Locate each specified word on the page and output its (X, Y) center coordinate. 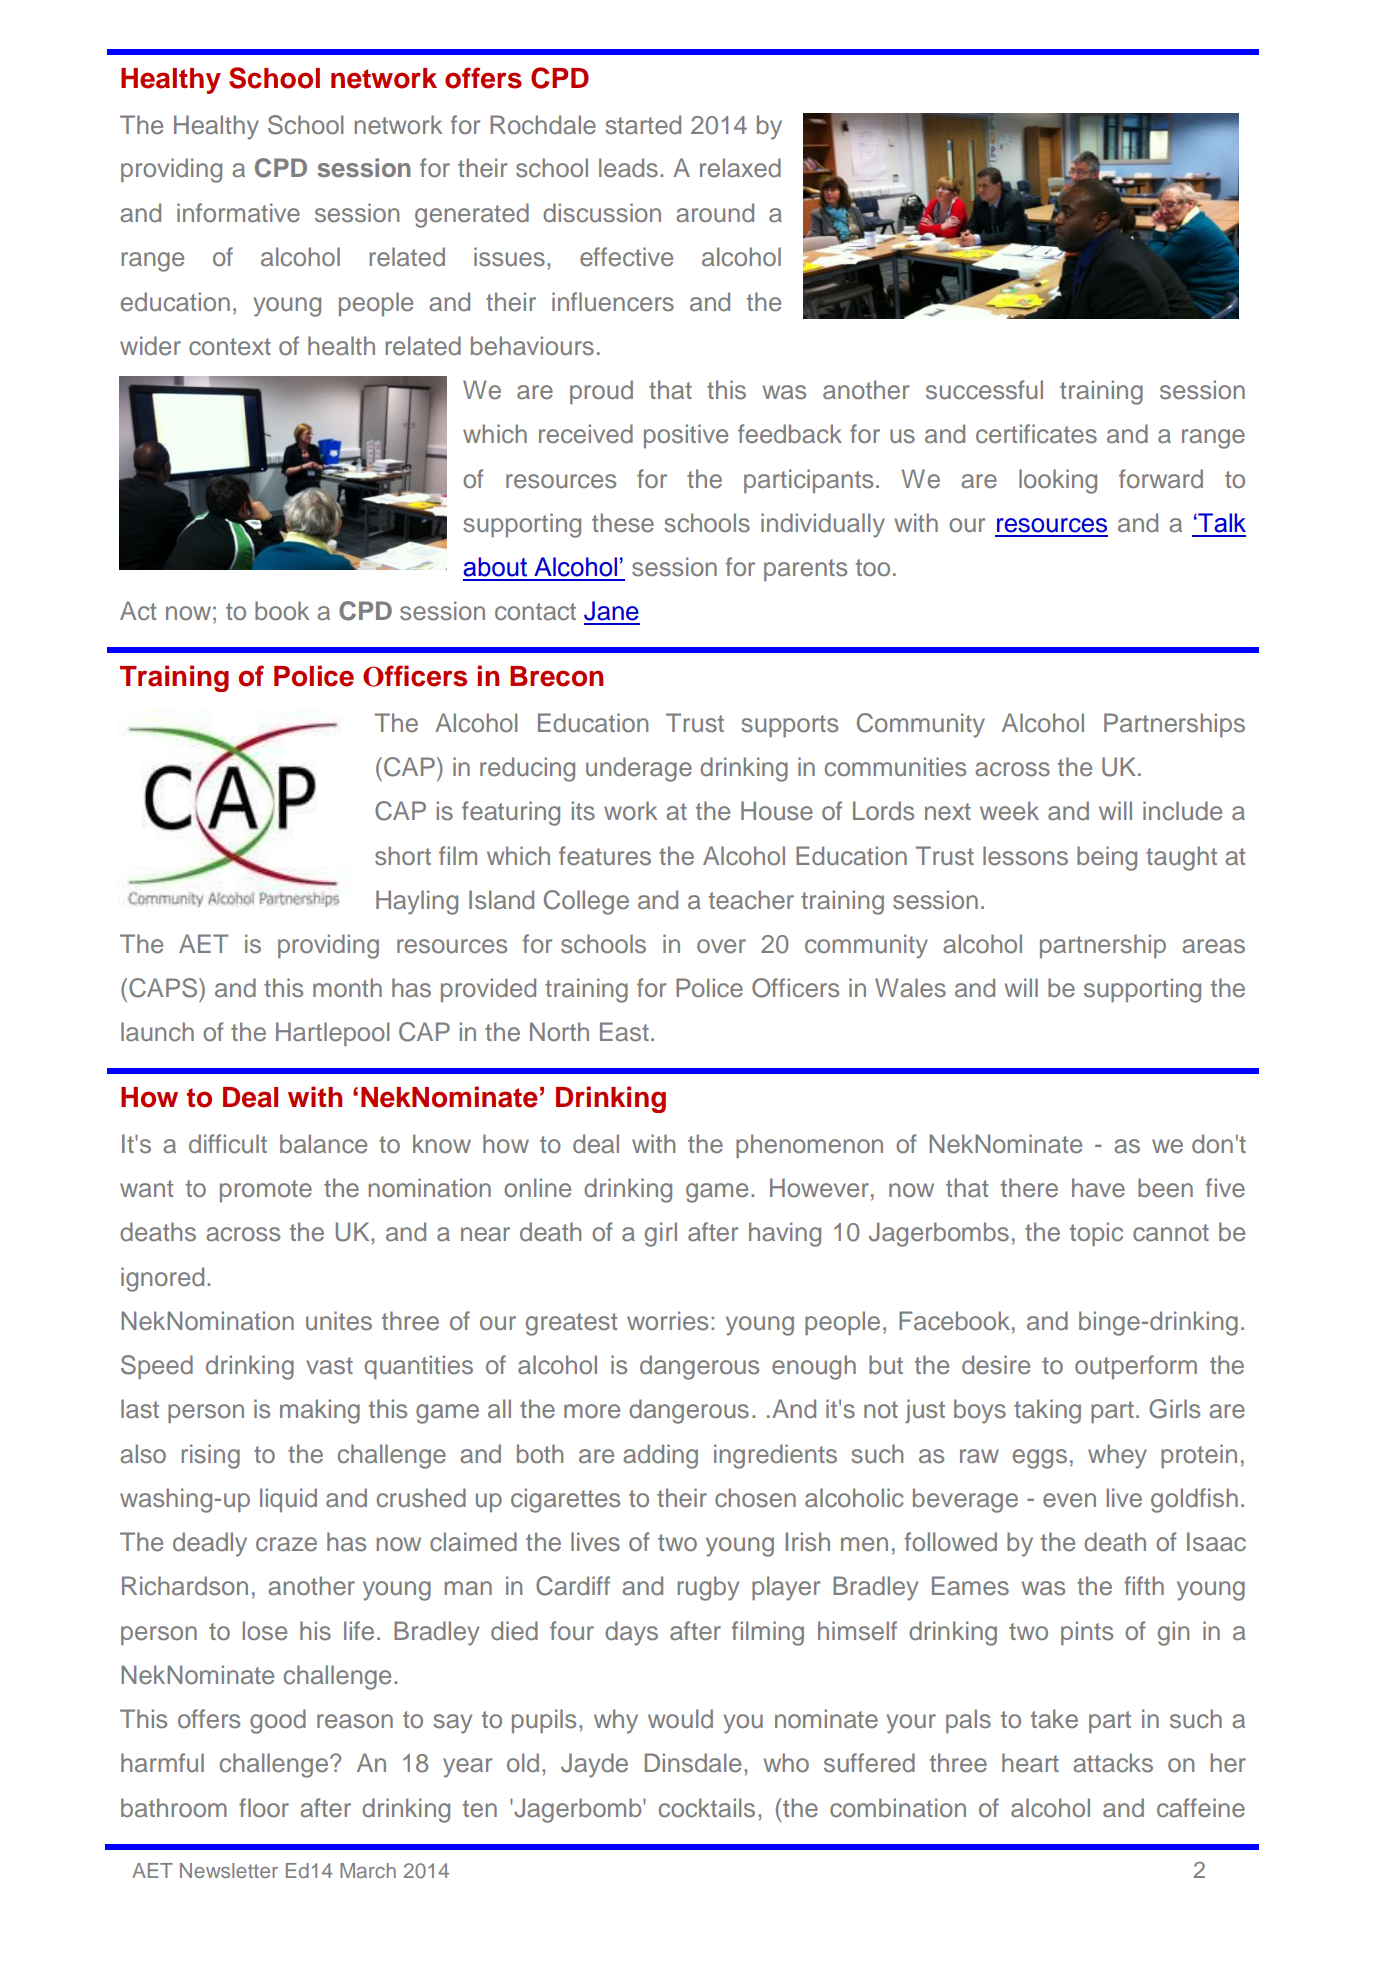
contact (535, 612)
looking (1058, 481)
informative (238, 213)
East (624, 1032)
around (715, 213)
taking (1047, 1411)
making (320, 1411)
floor (264, 1807)
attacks (1113, 1763)
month (347, 987)
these (623, 523)
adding (660, 1456)
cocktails (707, 1808)
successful (984, 390)
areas (1213, 946)
